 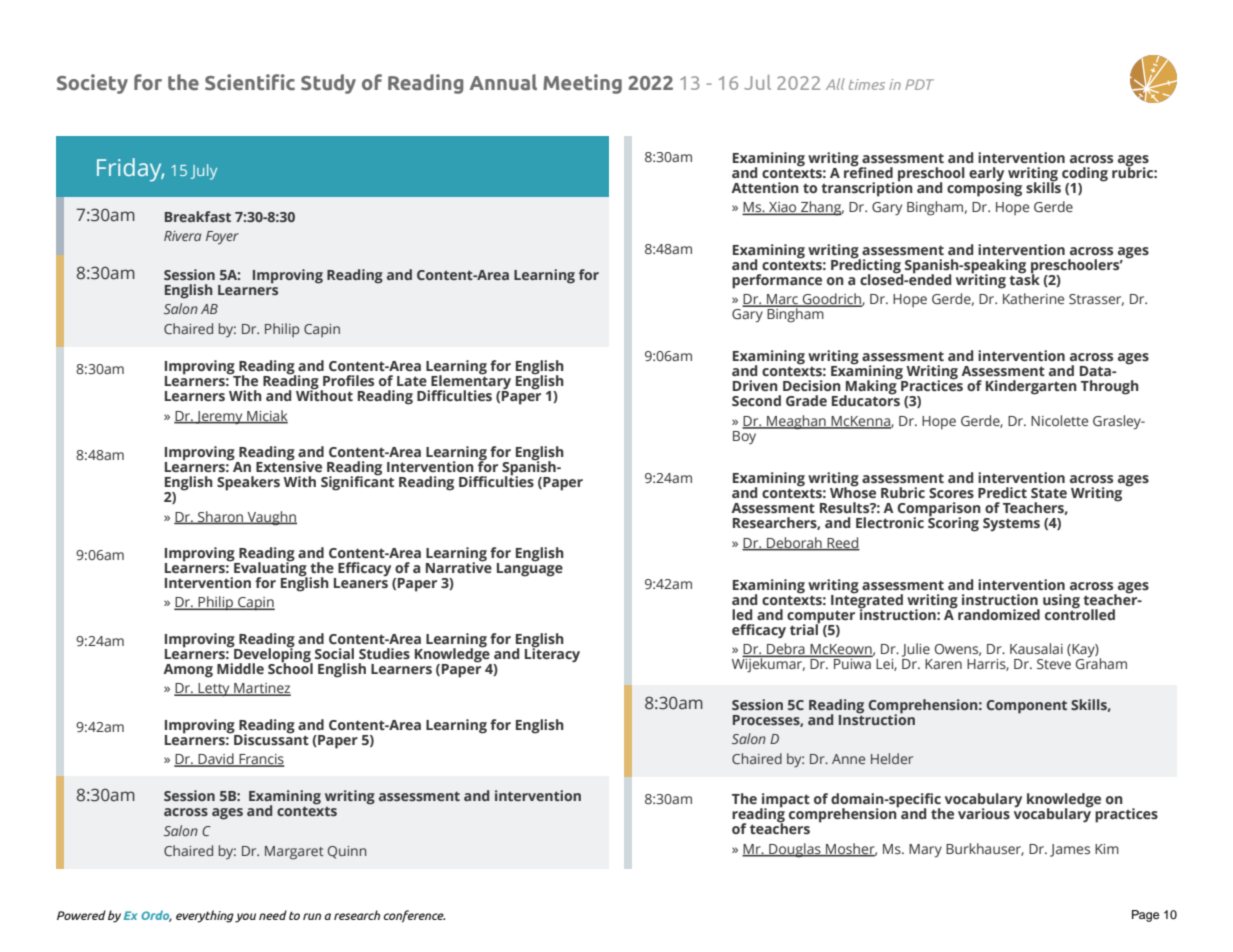 I want to click on Marc, so click(x=782, y=300).
